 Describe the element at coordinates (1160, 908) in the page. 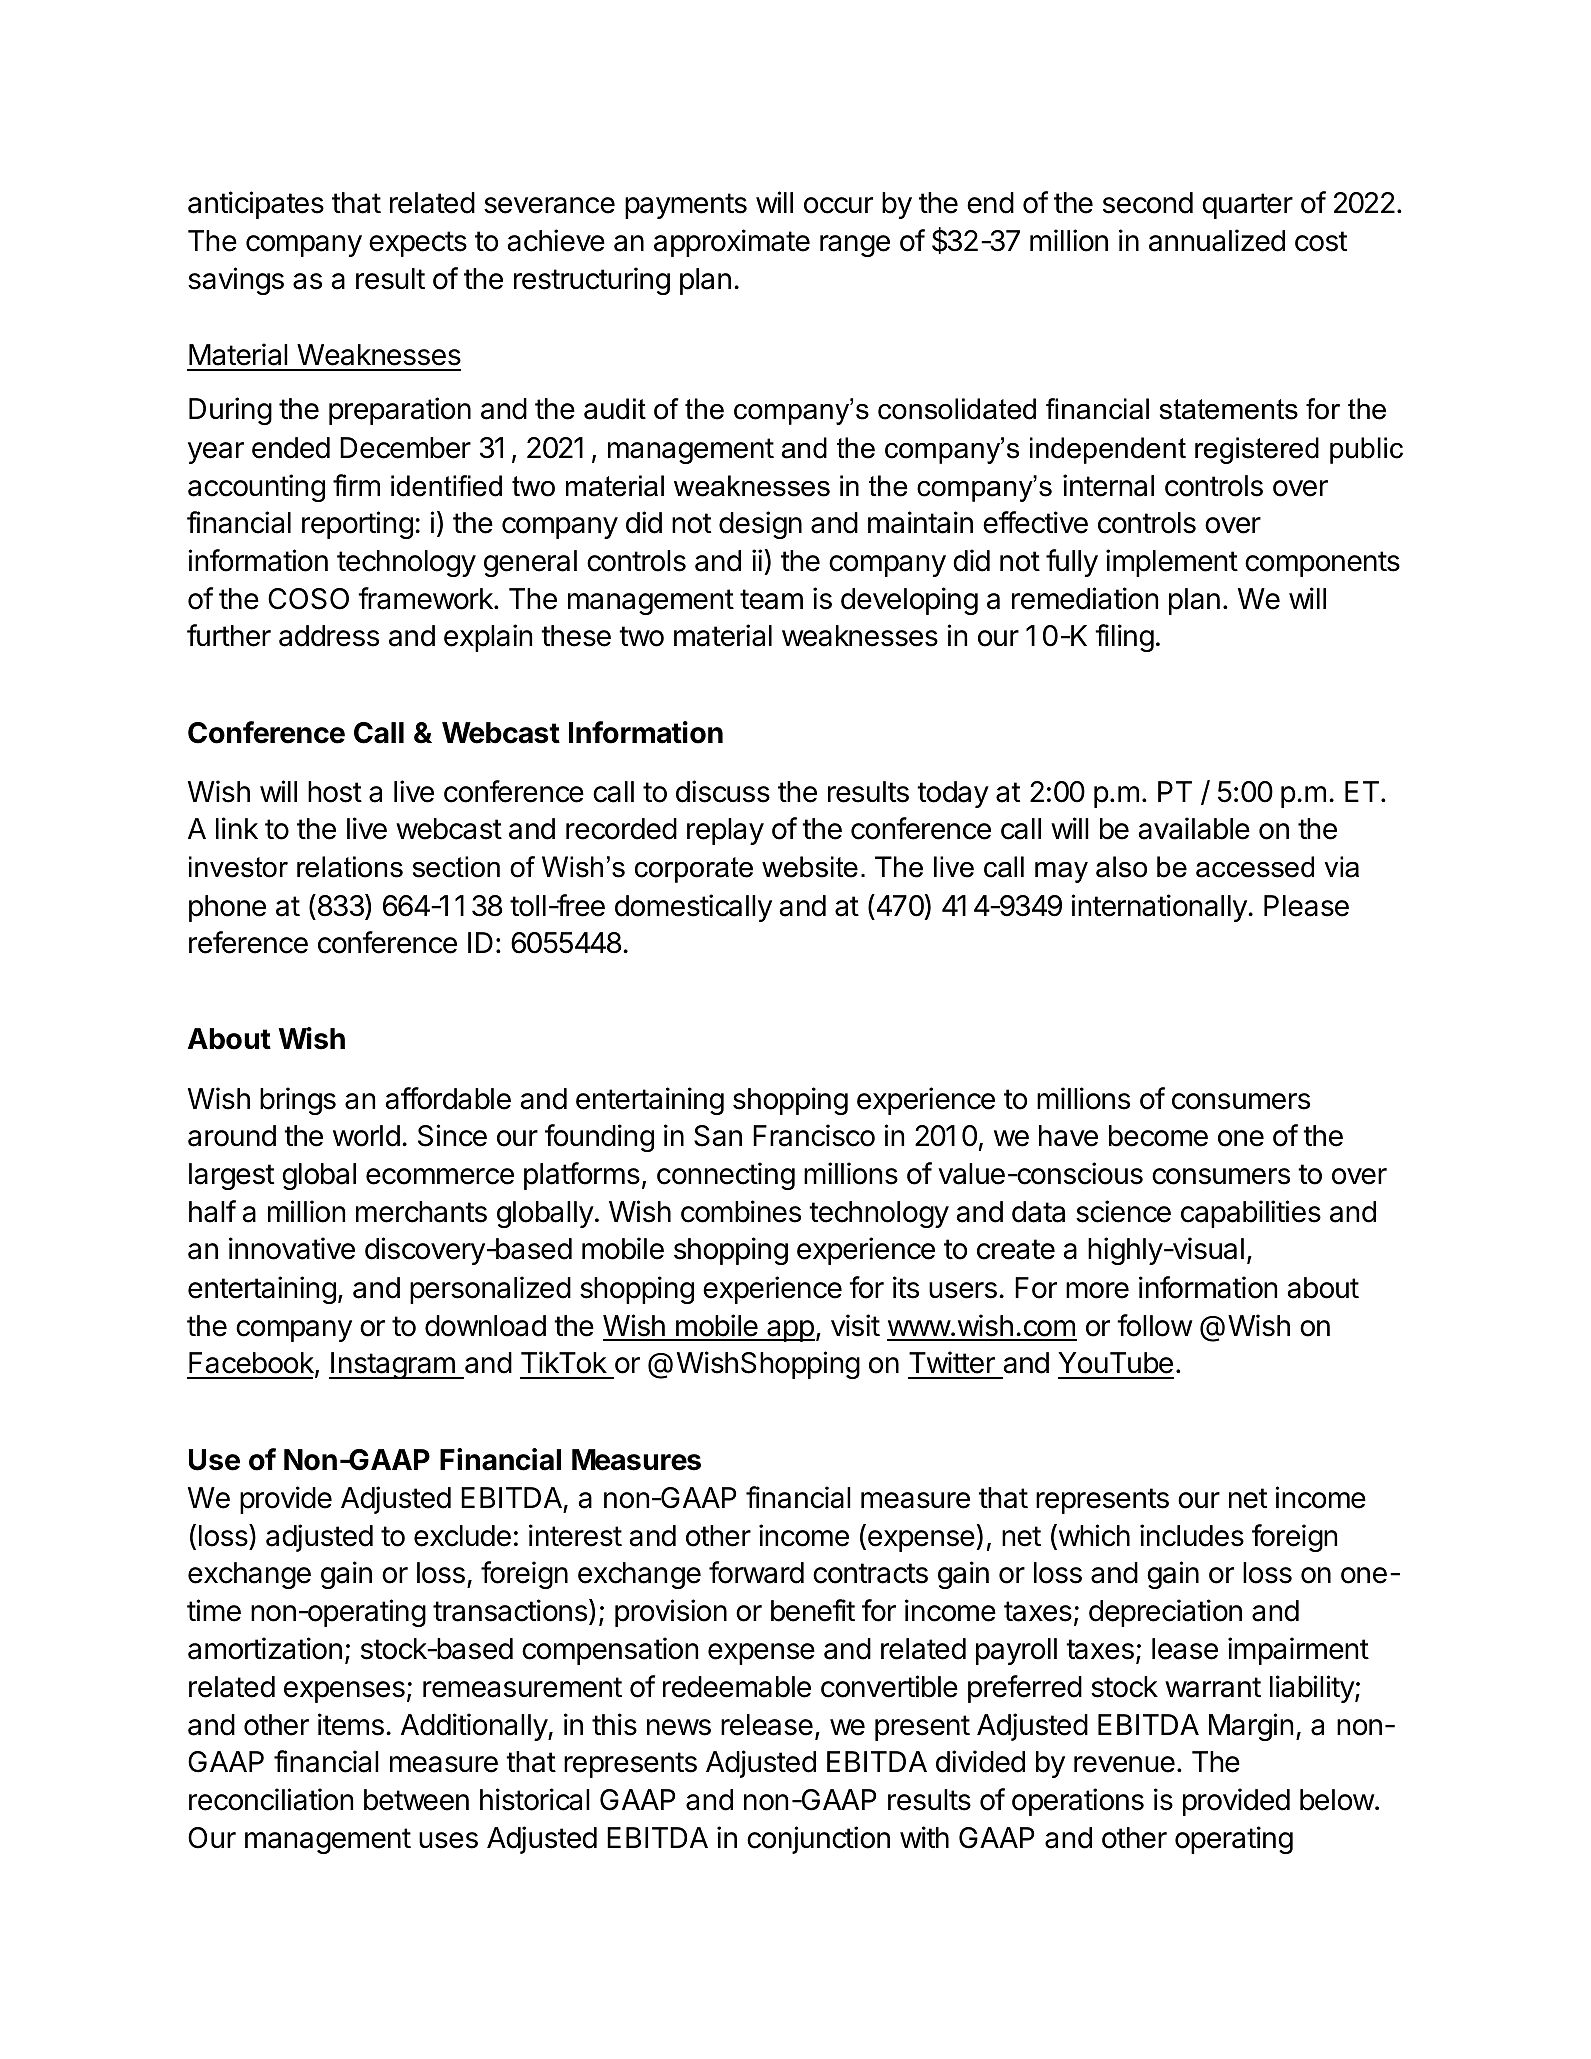

I see `internationally` at that location.
